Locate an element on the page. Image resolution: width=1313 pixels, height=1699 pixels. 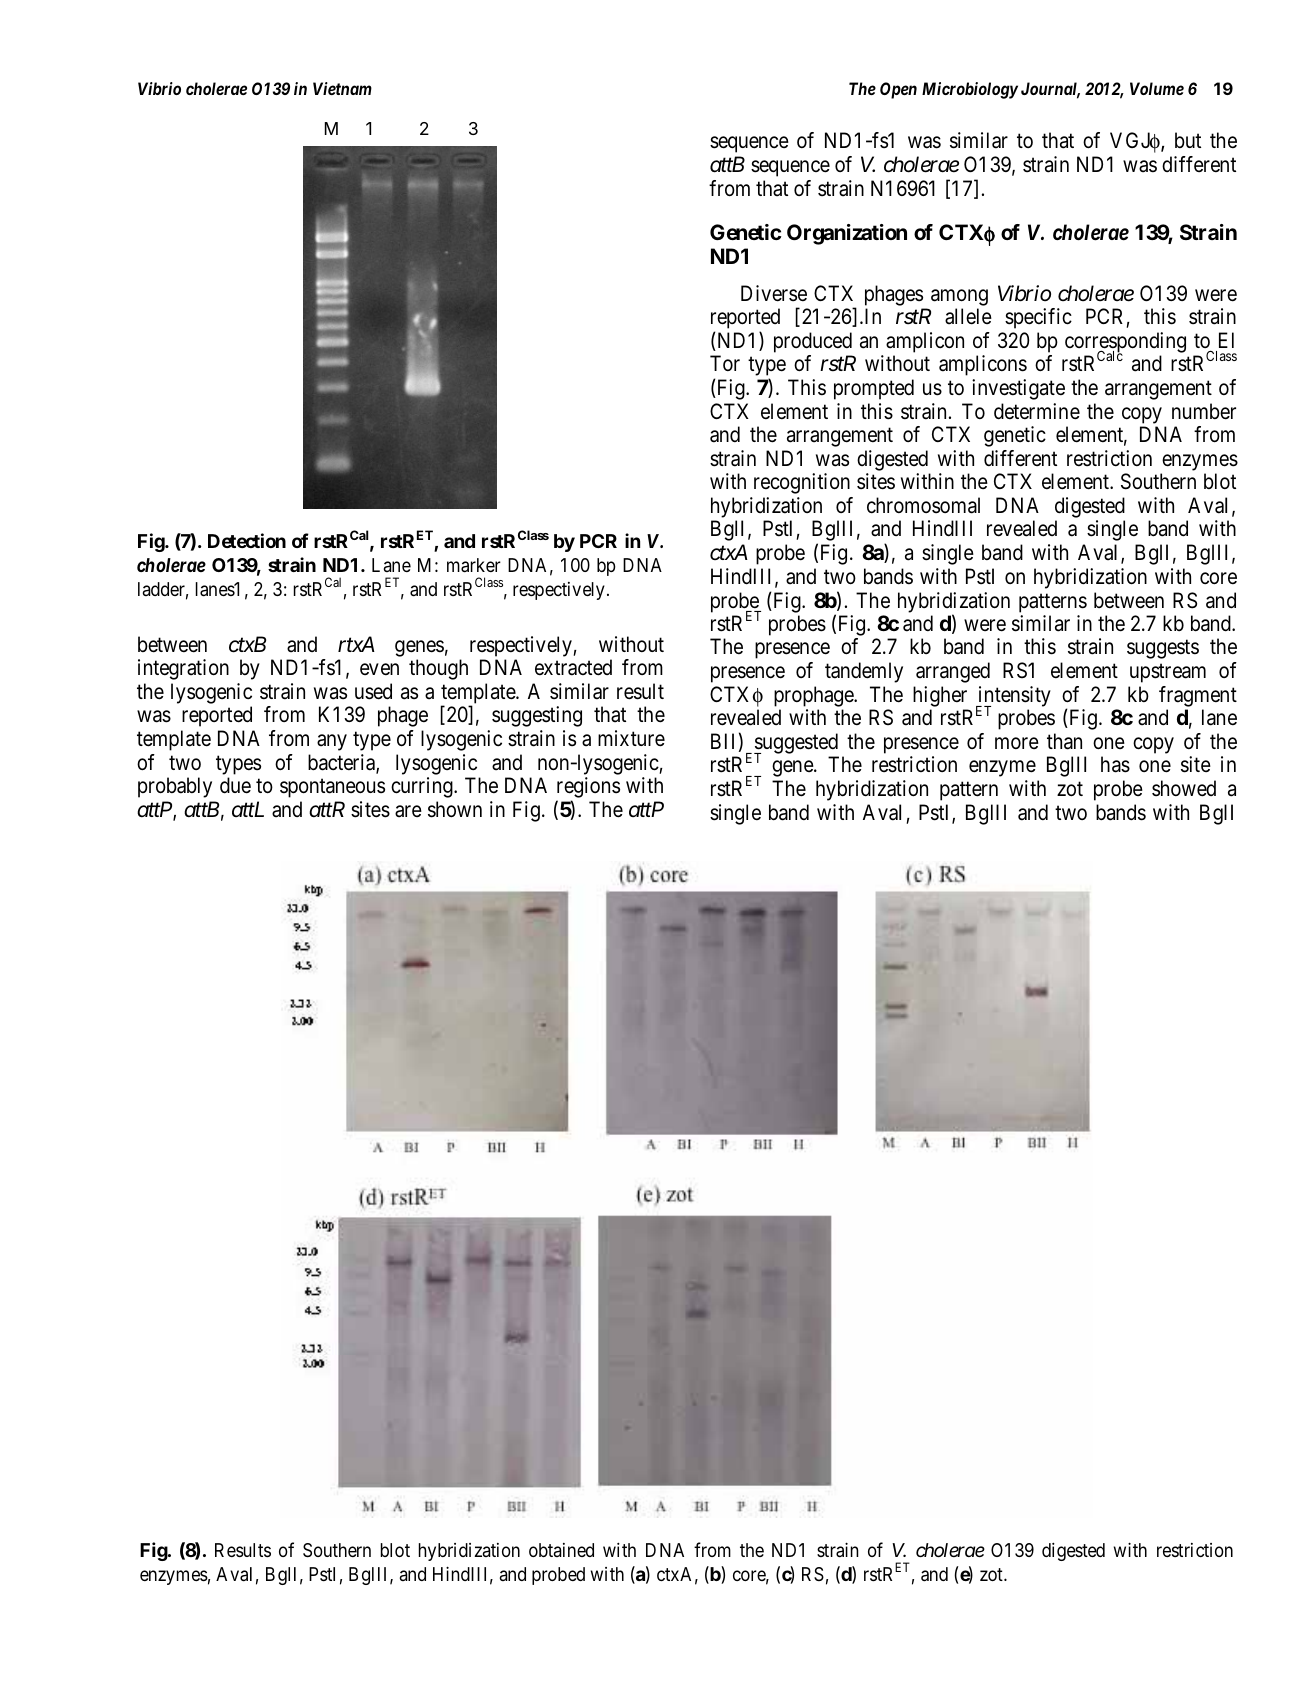
suggests is located at coordinates (1163, 649).
